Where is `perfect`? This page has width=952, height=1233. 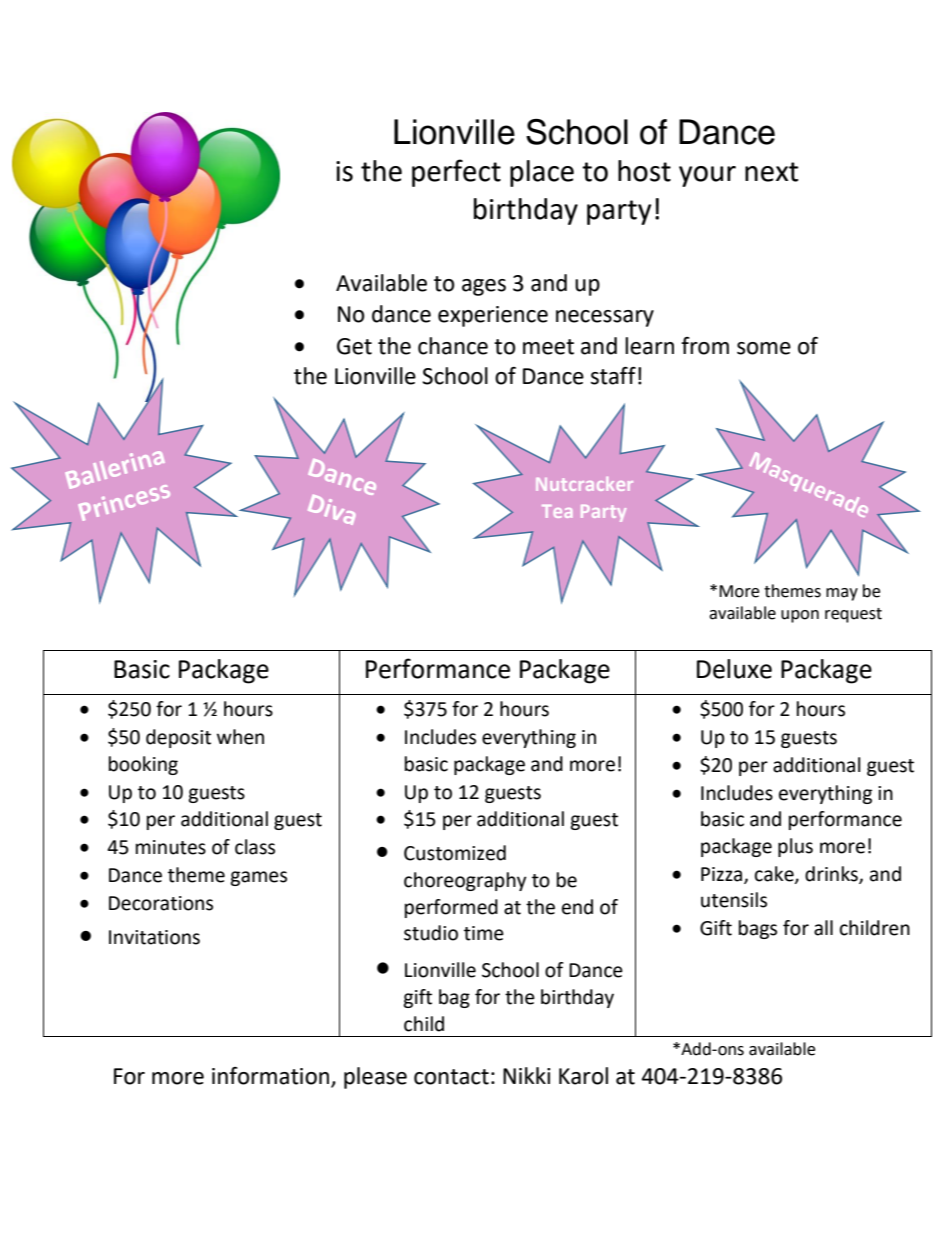 perfect is located at coordinates (456, 173).
